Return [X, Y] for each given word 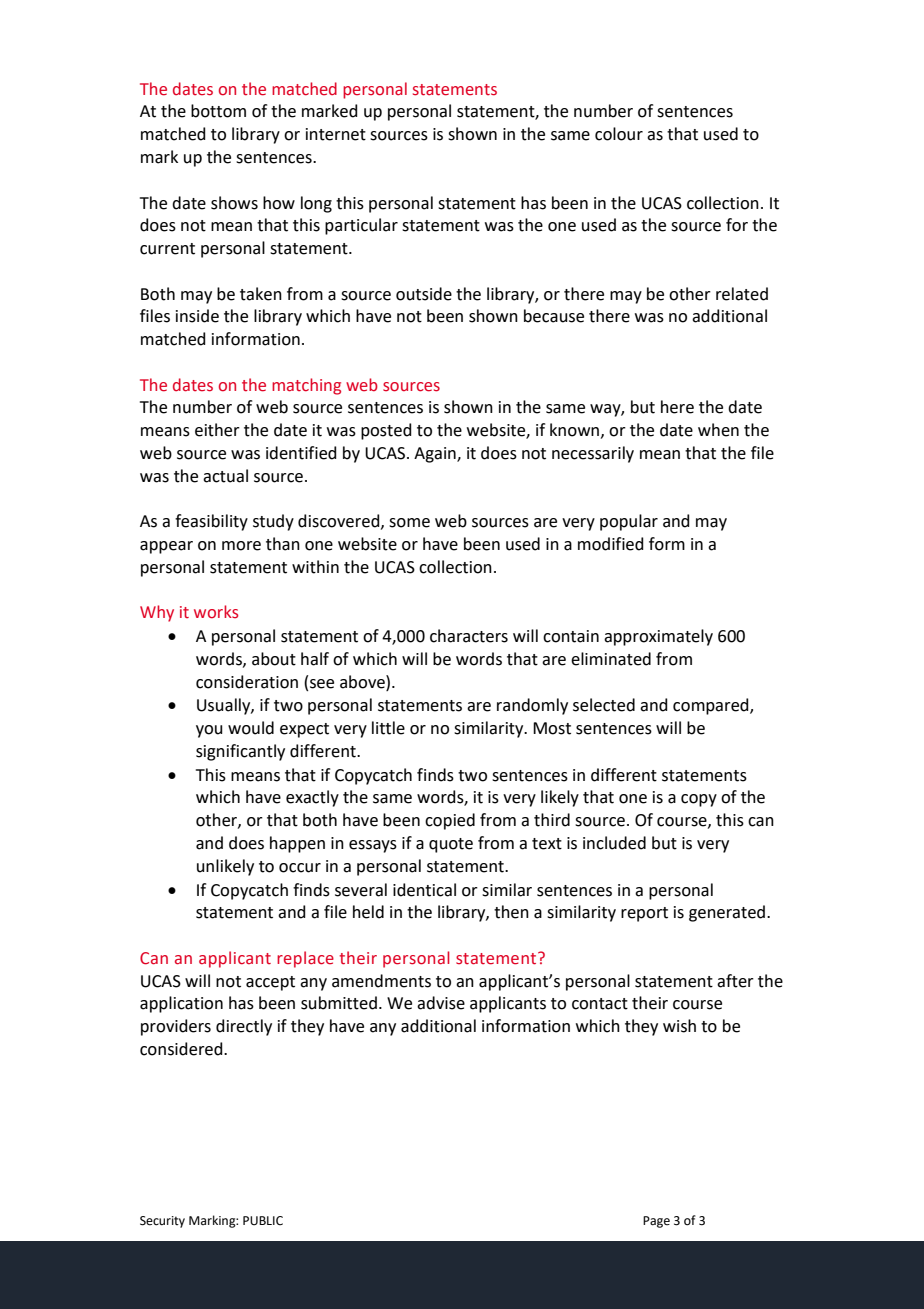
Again [436, 455]
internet [336, 134]
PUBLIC [263, 1221]
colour [619, 134]
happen [297, 844]
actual [225, 476]
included [614, 843]
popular [629, 522]
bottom [218, 111]
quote [451, 845]
